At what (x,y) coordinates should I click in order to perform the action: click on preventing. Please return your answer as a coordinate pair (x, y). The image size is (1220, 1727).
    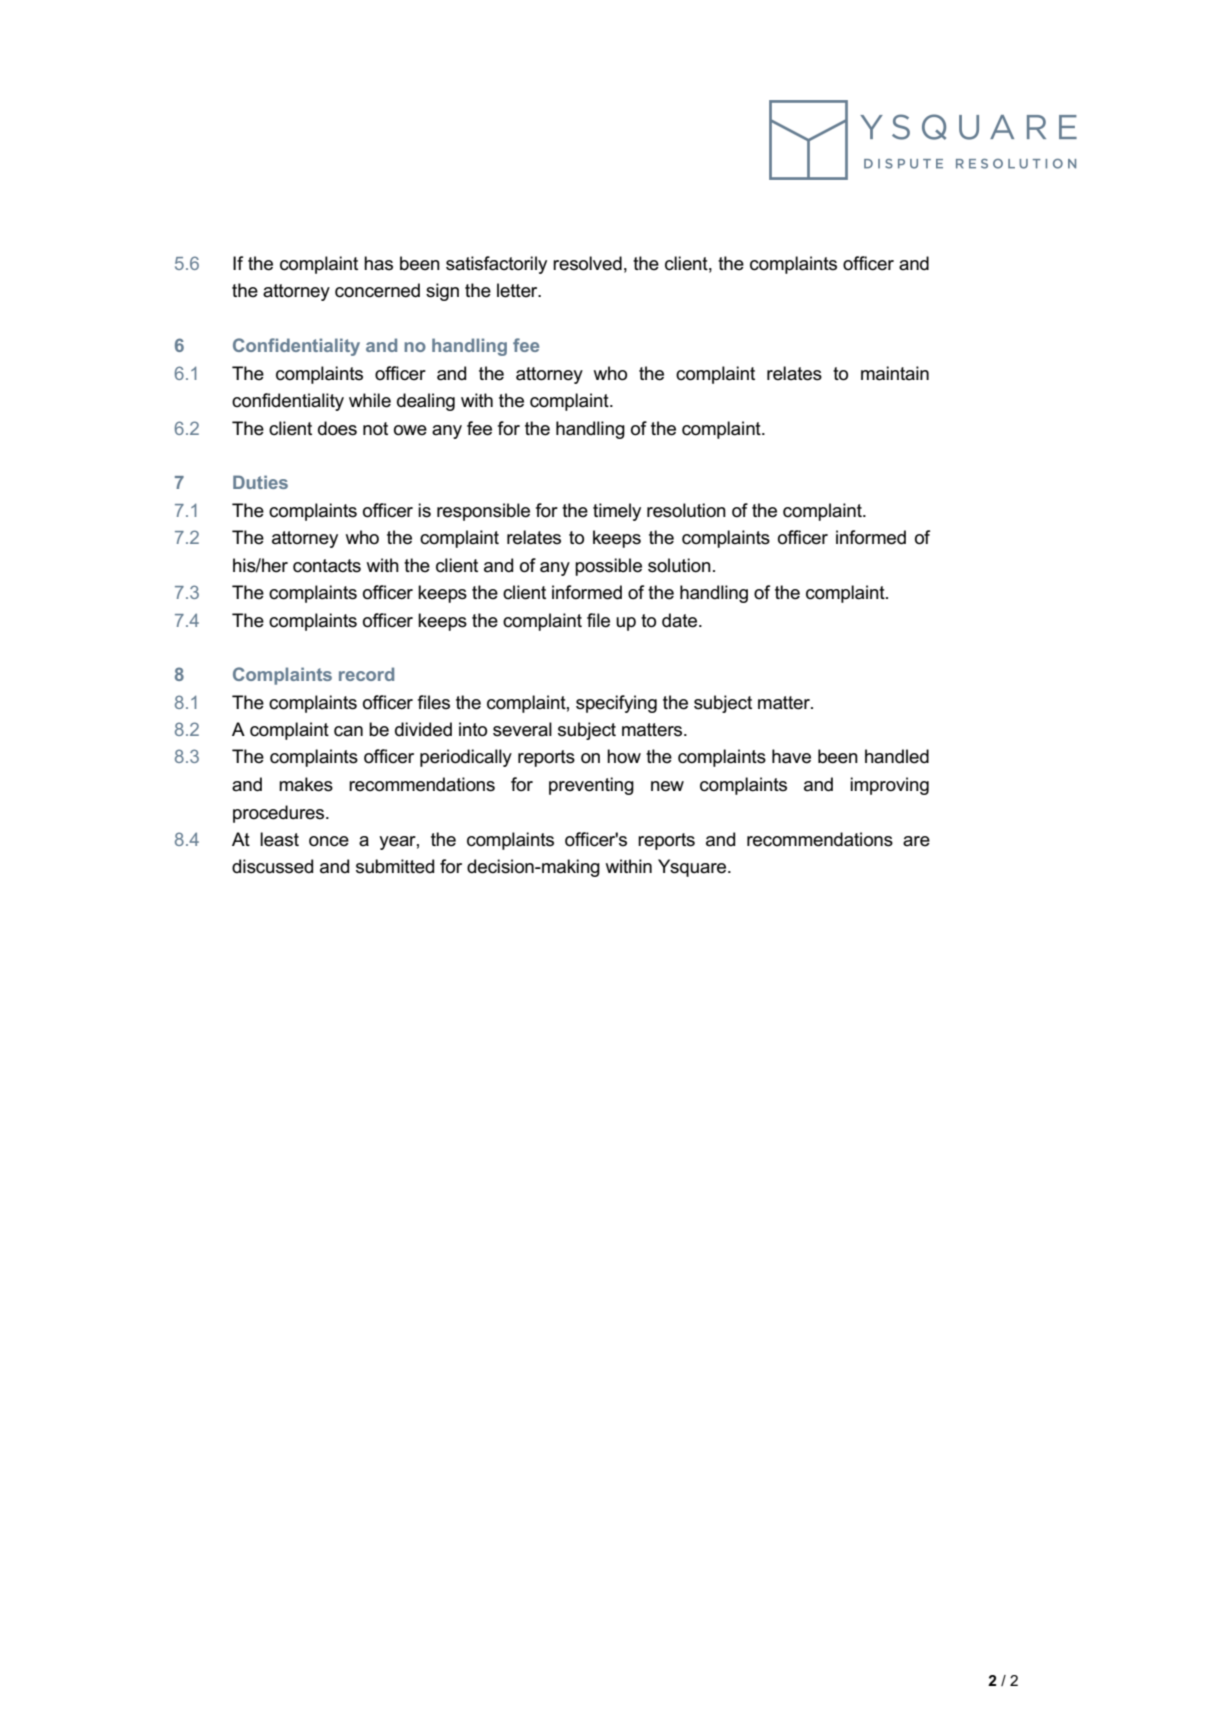
    Looking at the image, I should click on (591, 786).
